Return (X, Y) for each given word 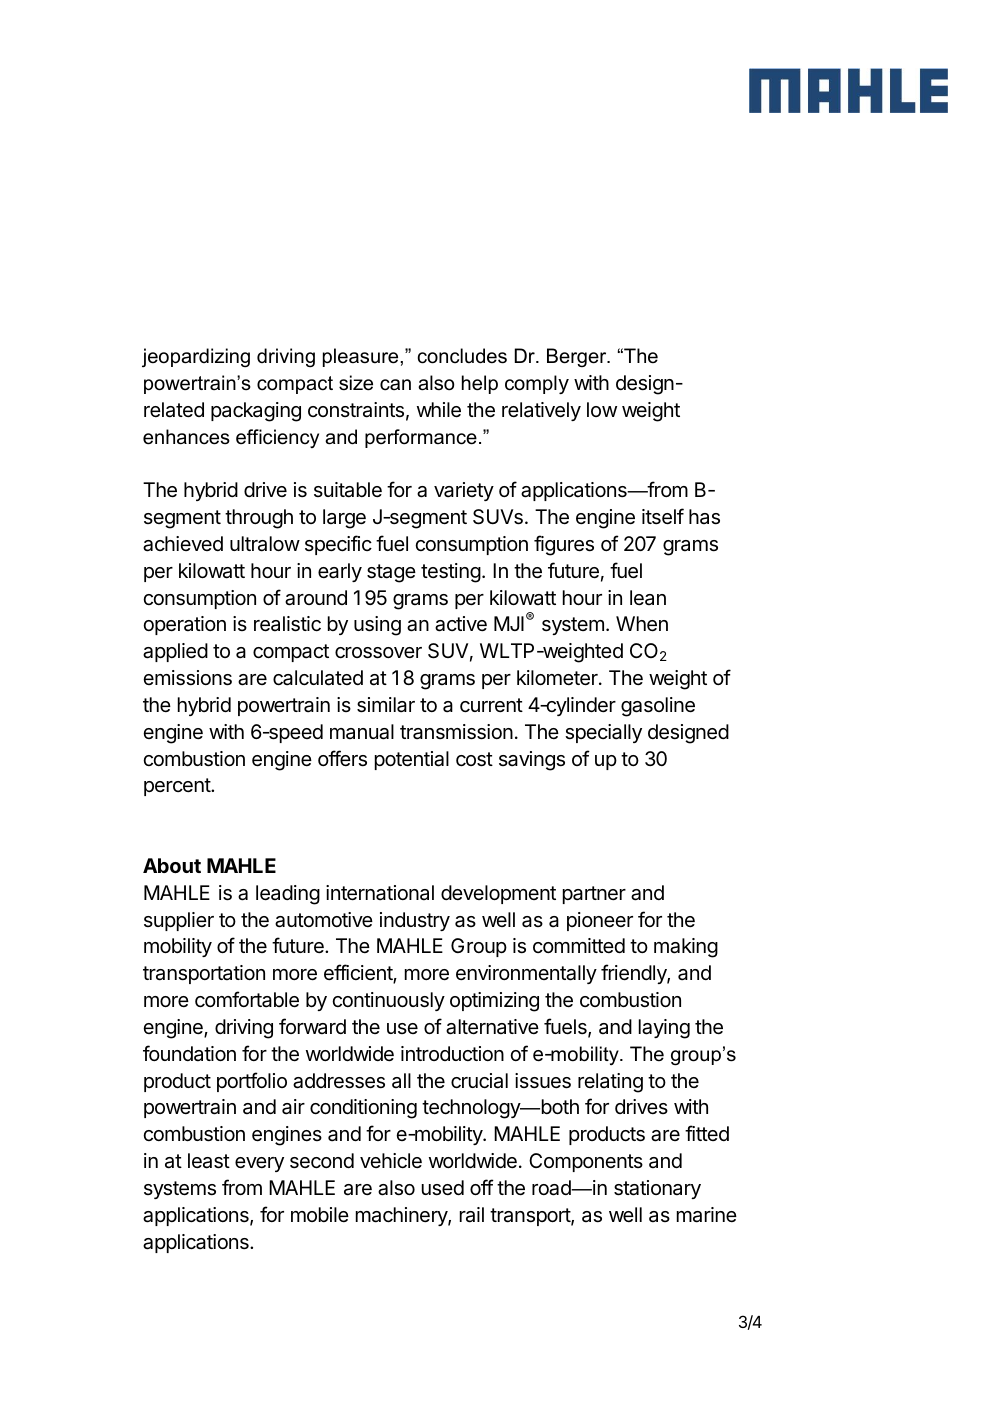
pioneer (600, 921)
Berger (578, 357)
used (443, 1188)
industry (415, 921)
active (461, 624)
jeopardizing (196, 358)
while (439, 410)
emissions (187, 678)
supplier (179, 921)
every (259, 1164)
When (642, 624)
